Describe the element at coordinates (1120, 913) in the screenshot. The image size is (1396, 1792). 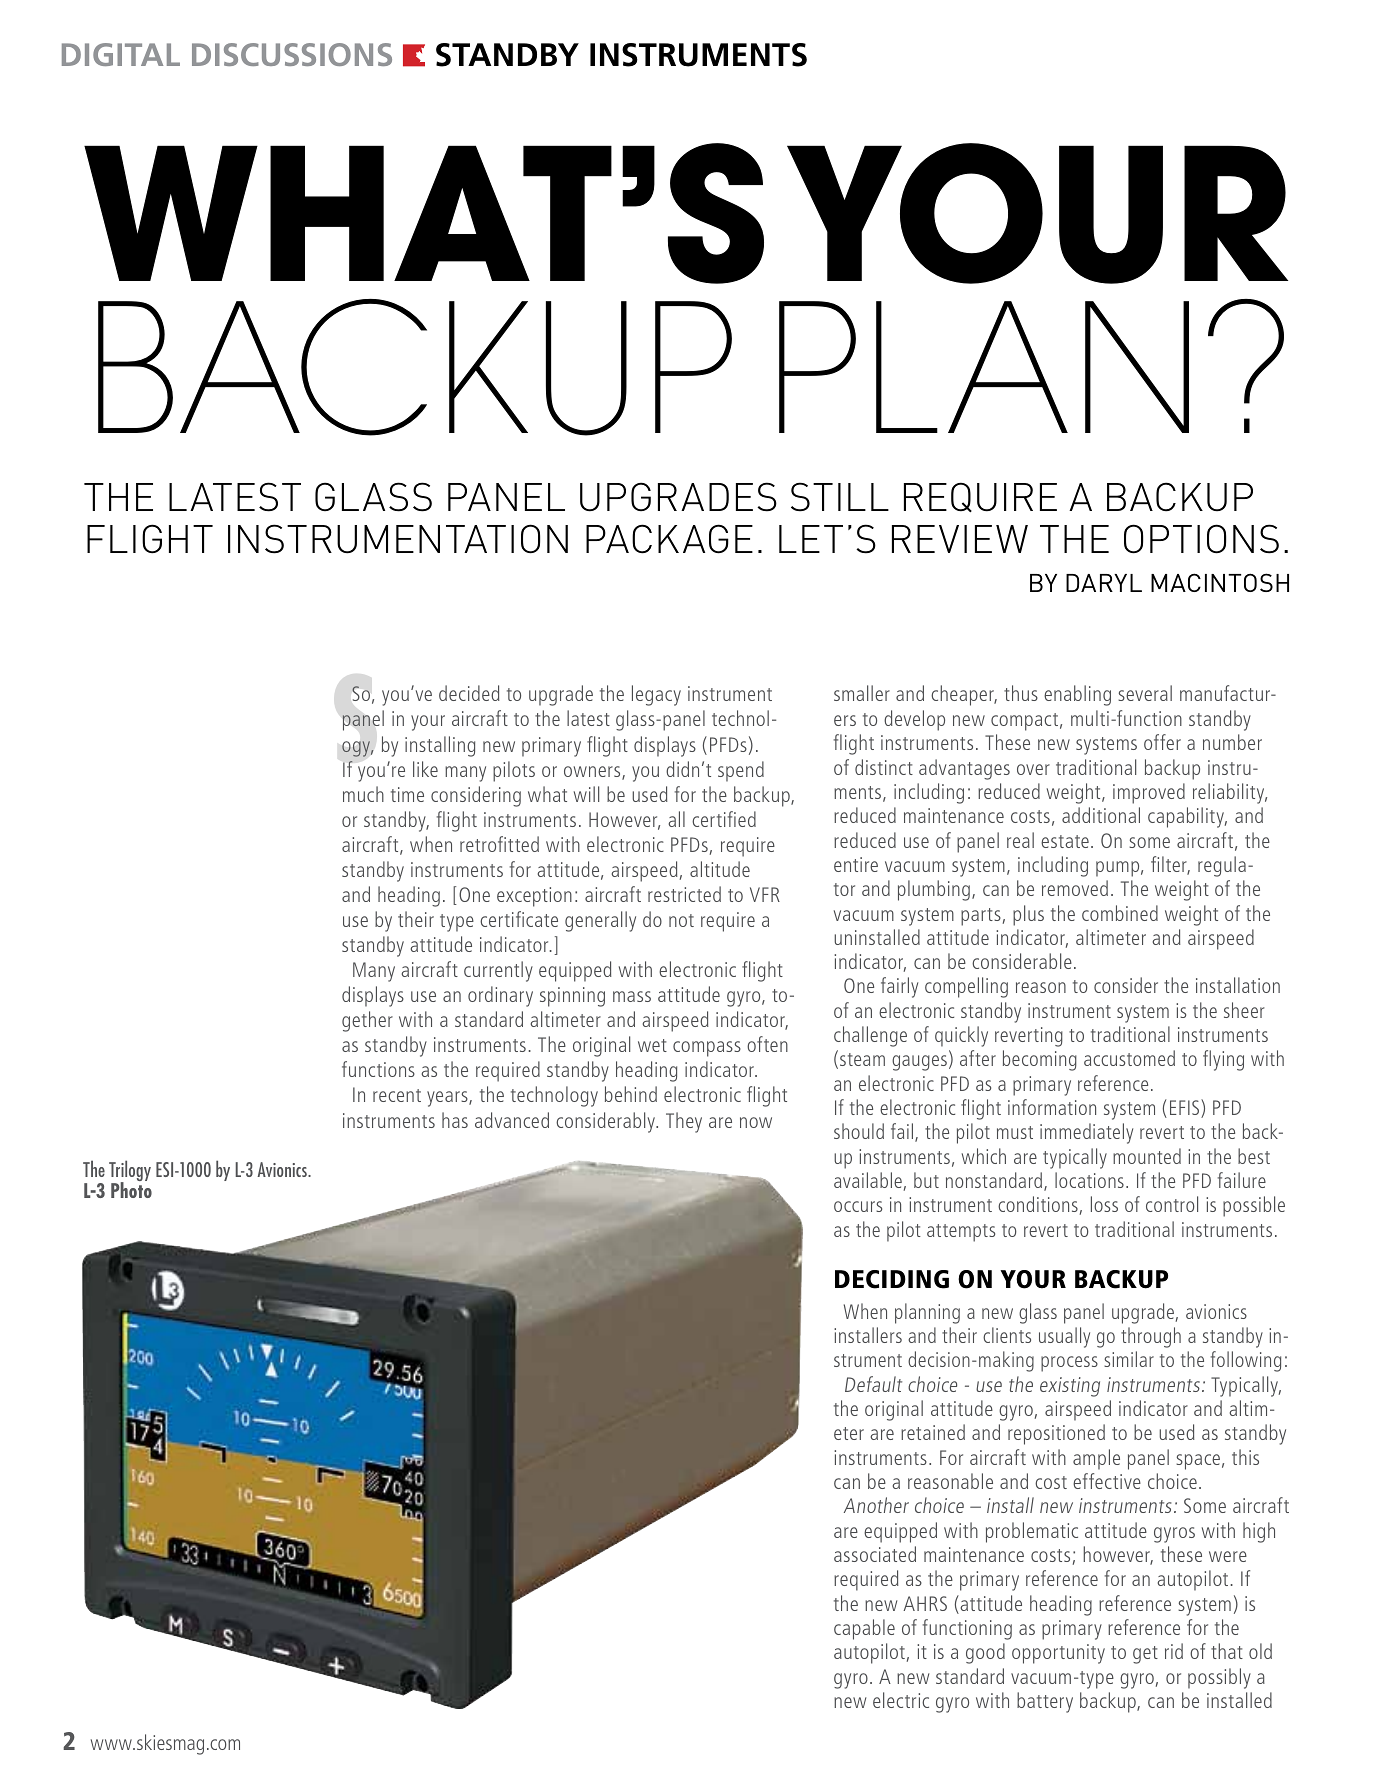
I see `combined` at that location.
